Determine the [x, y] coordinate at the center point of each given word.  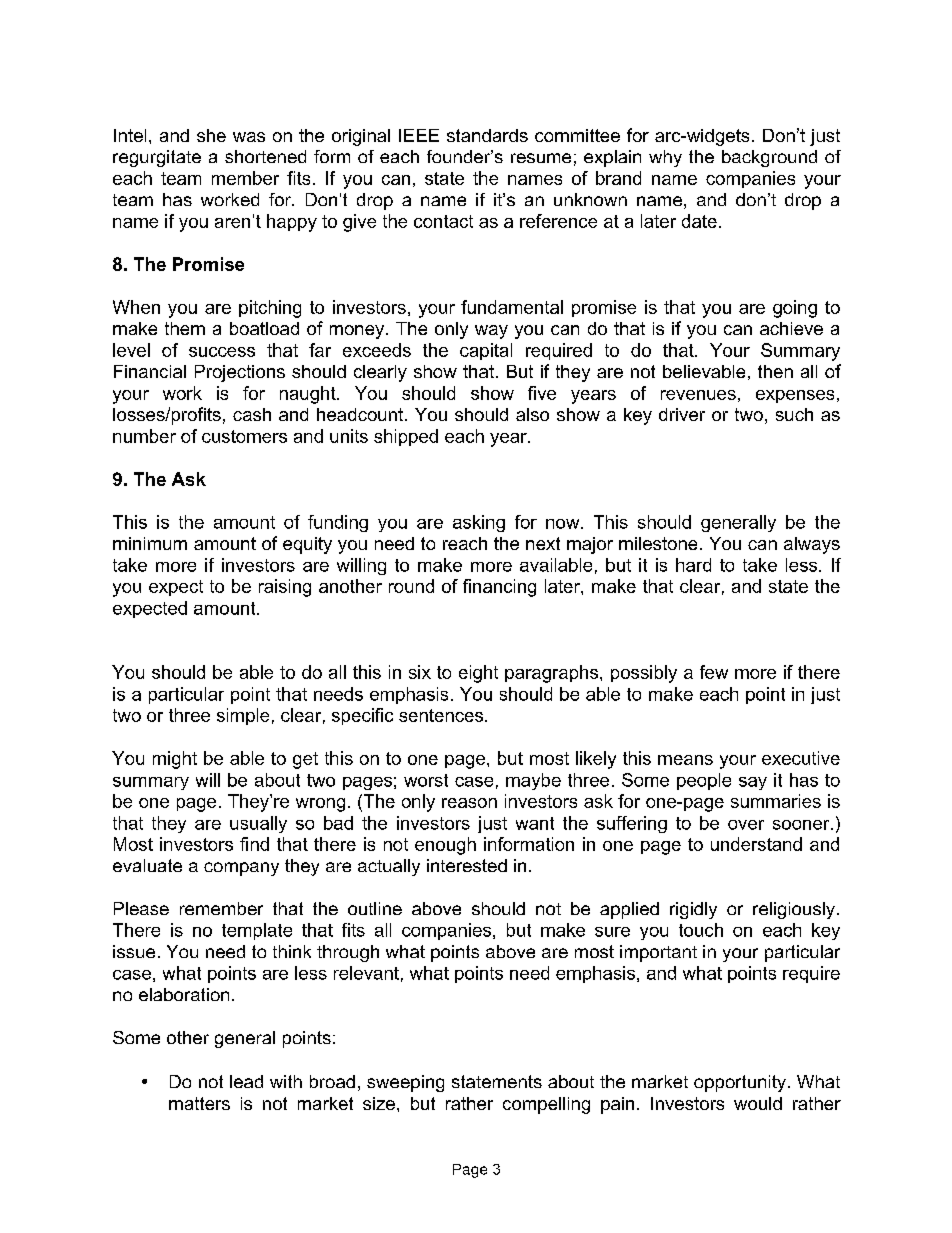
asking [479, 523]
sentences [442, 715]
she [211, 135]
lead [246, 1081]
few [714, 672]
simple [243, 716]
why [665, 158]
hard [693, 565]
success [222, 352]
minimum [150, 543]
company [241, 869]
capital [486, 351]
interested [467, 865]
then [775, 371]
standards [487, 135]
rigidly [693, 910]
